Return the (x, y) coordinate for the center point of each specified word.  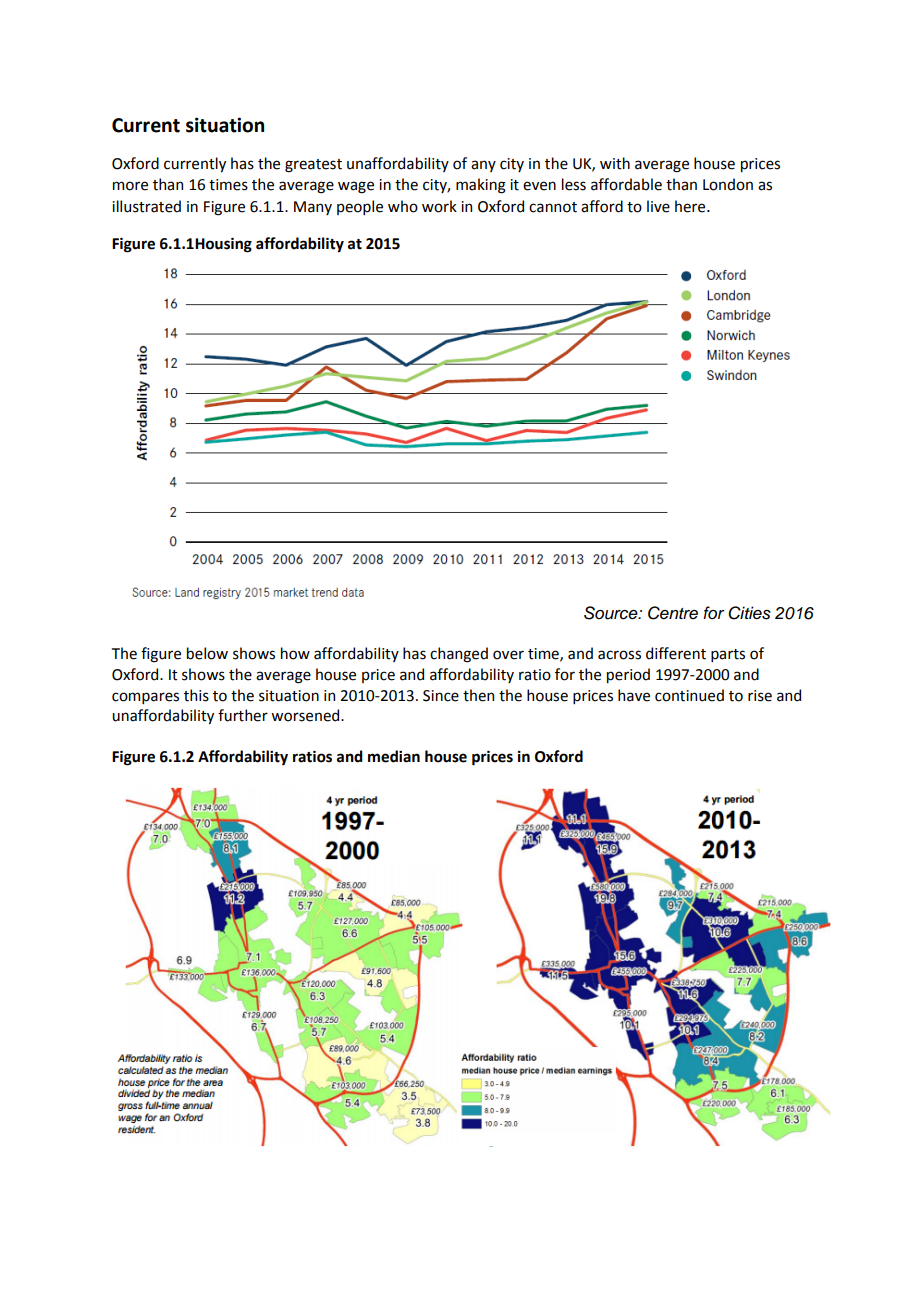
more (130, 186)
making (481, 186)
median (394, 756)
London (728, 184)
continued (689, 695)
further (243, 715)
